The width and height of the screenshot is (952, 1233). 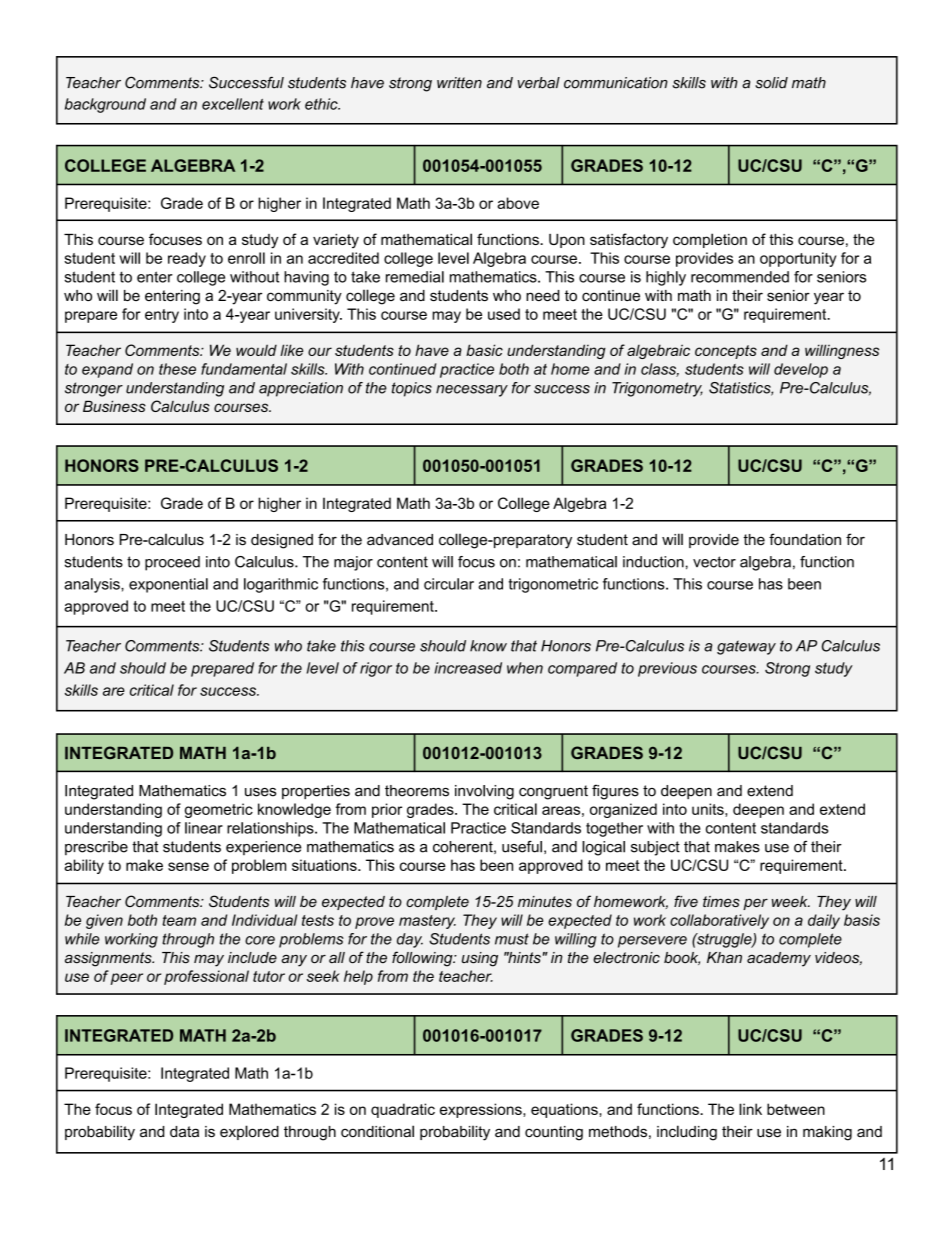 What do you see at coordinates (449, 584) in the screenshot?
I see `circular` at bounding box center [449, 584].
